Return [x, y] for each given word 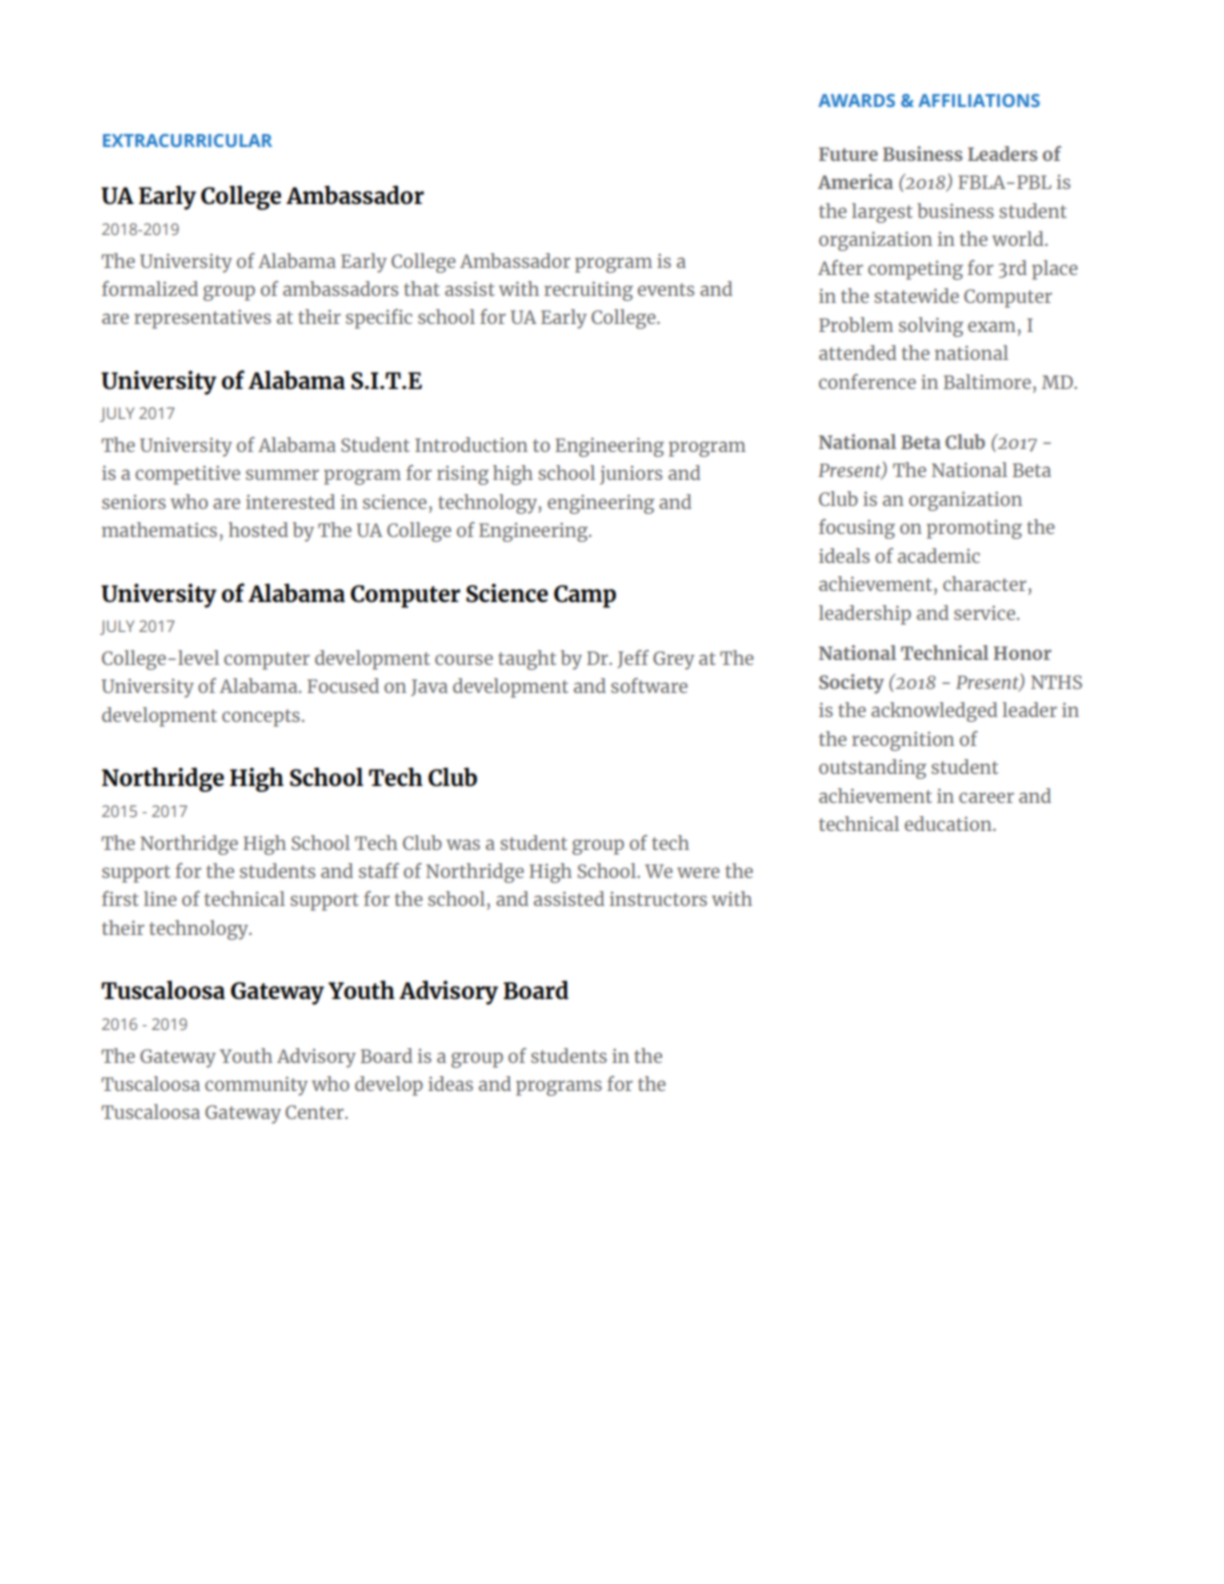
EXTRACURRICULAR [187, 140]
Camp [585, 596]
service [986, 613]
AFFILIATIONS [979, 100]
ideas [450, 1083]
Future [848, 154]
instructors [658, 899]
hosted [258, 529]
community [256, 1086]
